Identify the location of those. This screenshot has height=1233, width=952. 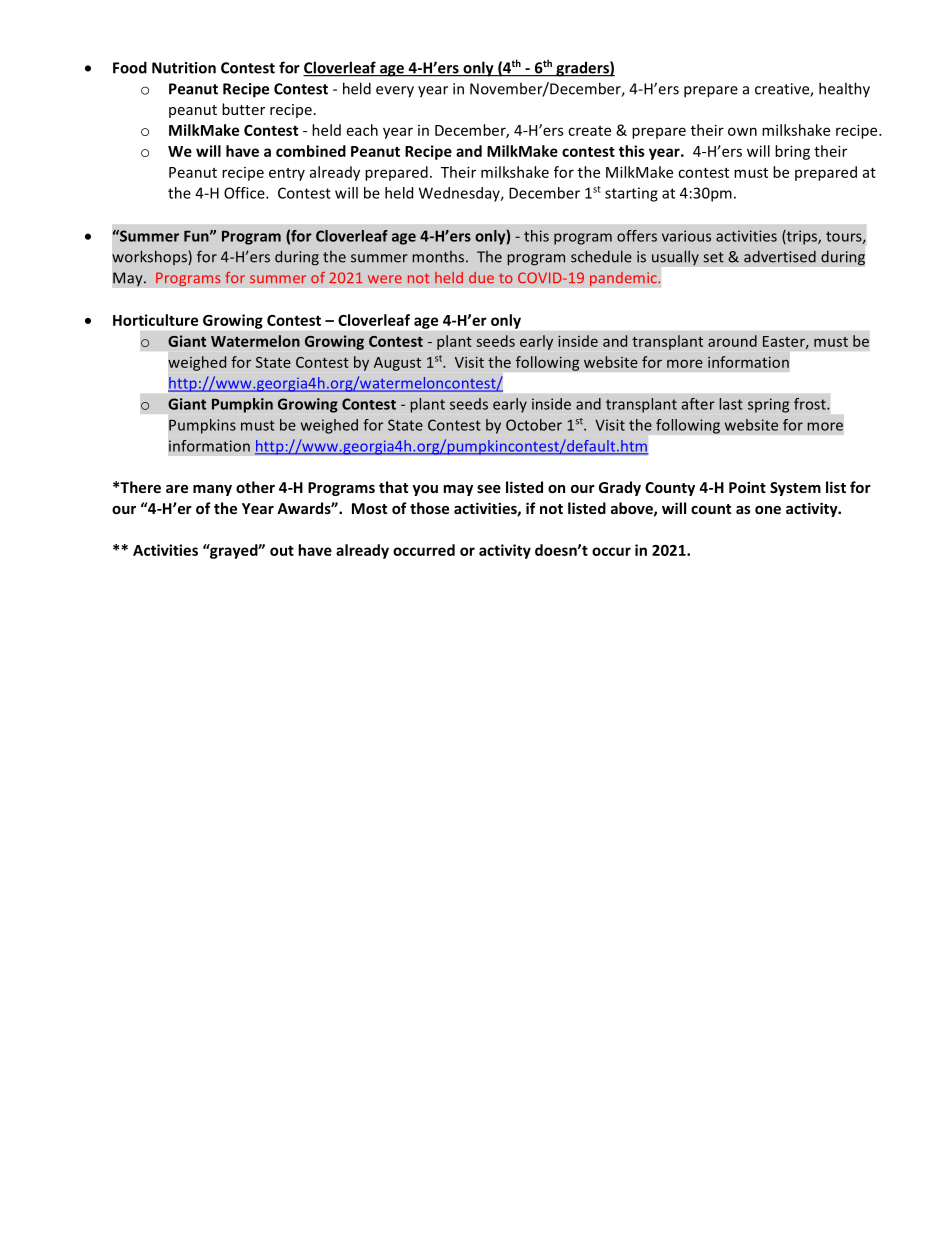
(429, 508).
